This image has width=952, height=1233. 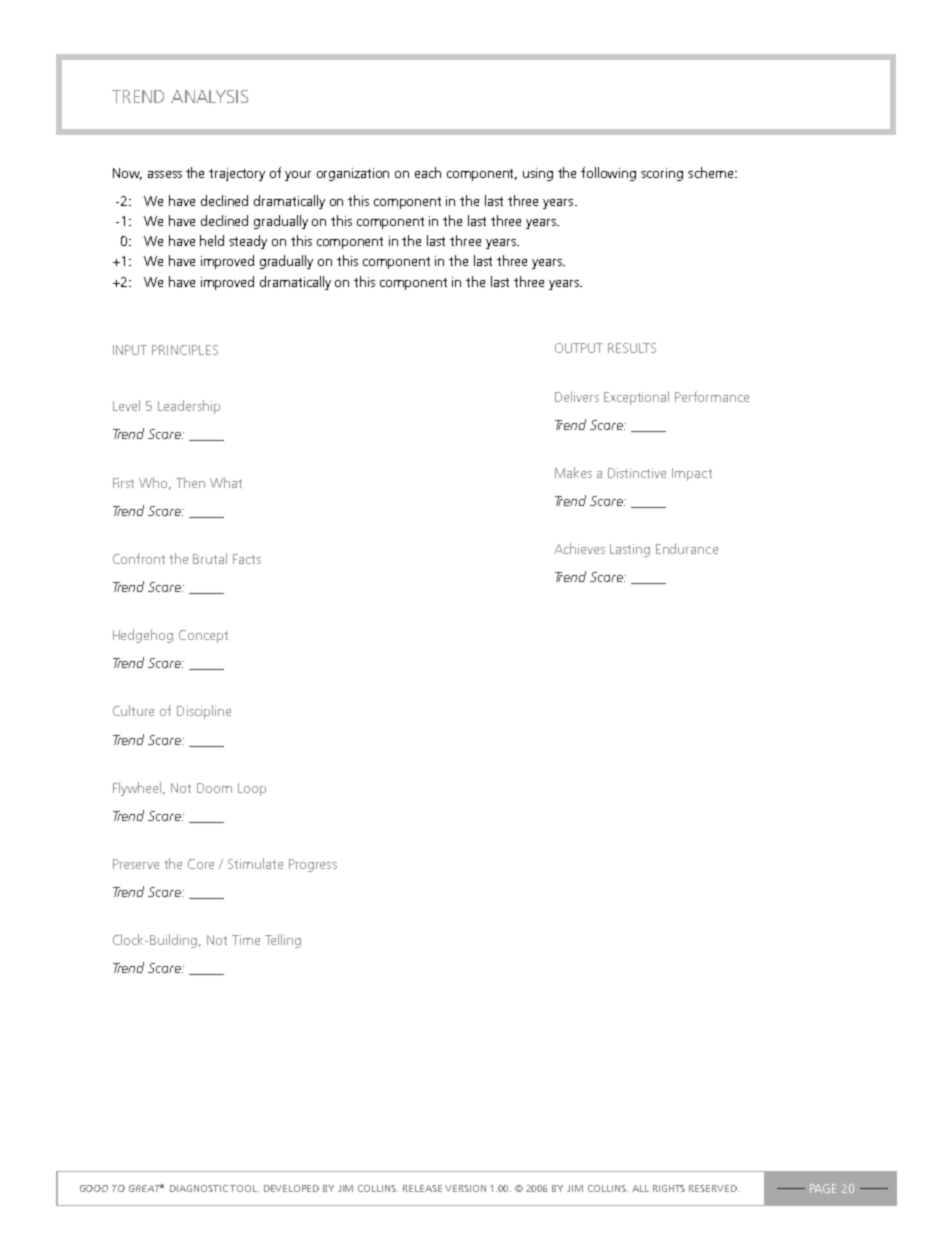 What do you see at coordinates (573, 472) in the image?
I see `Makes` at bounding box center [573, 472].
